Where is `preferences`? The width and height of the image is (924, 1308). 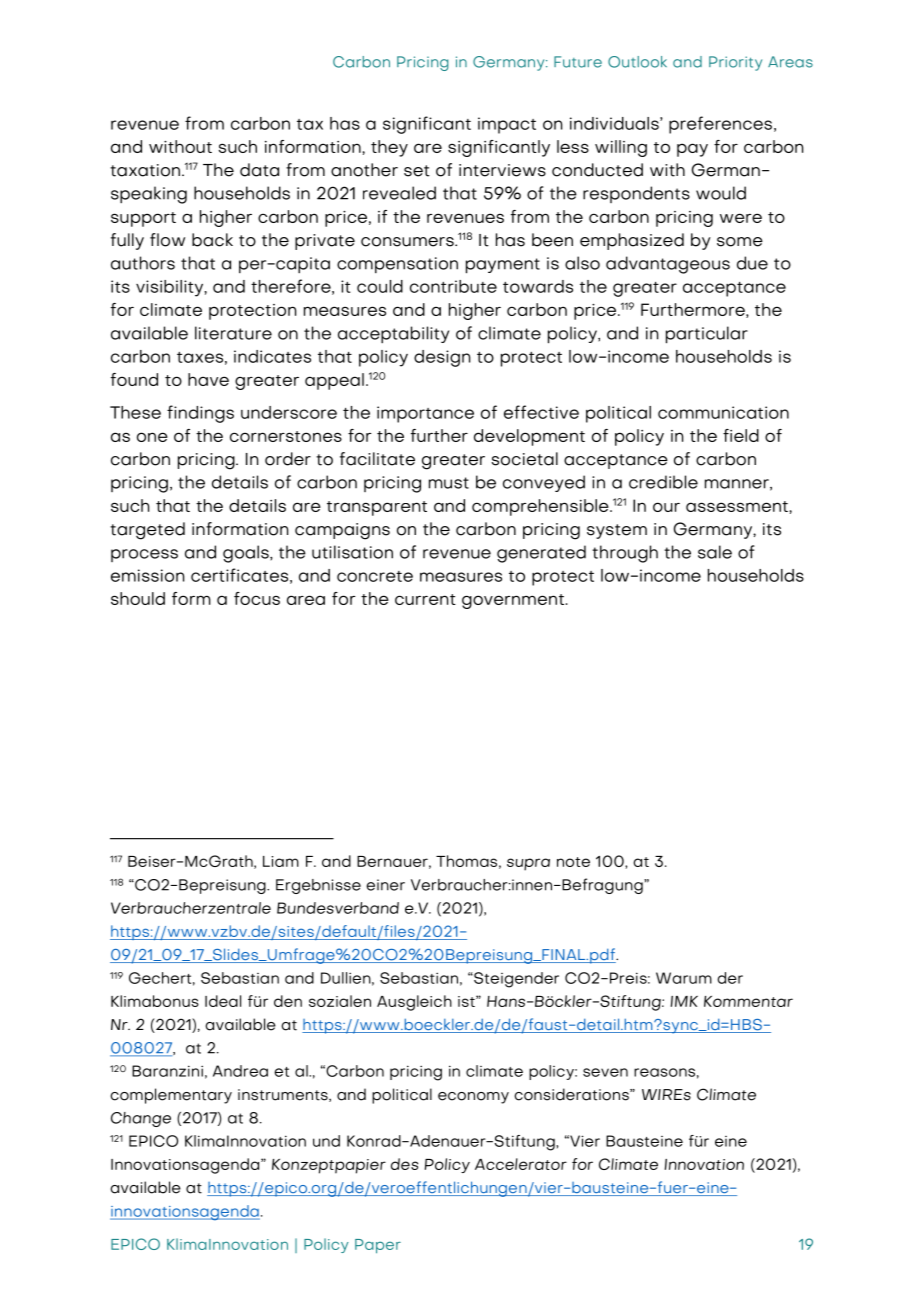 preferences is located at coordinates (720, 125).
